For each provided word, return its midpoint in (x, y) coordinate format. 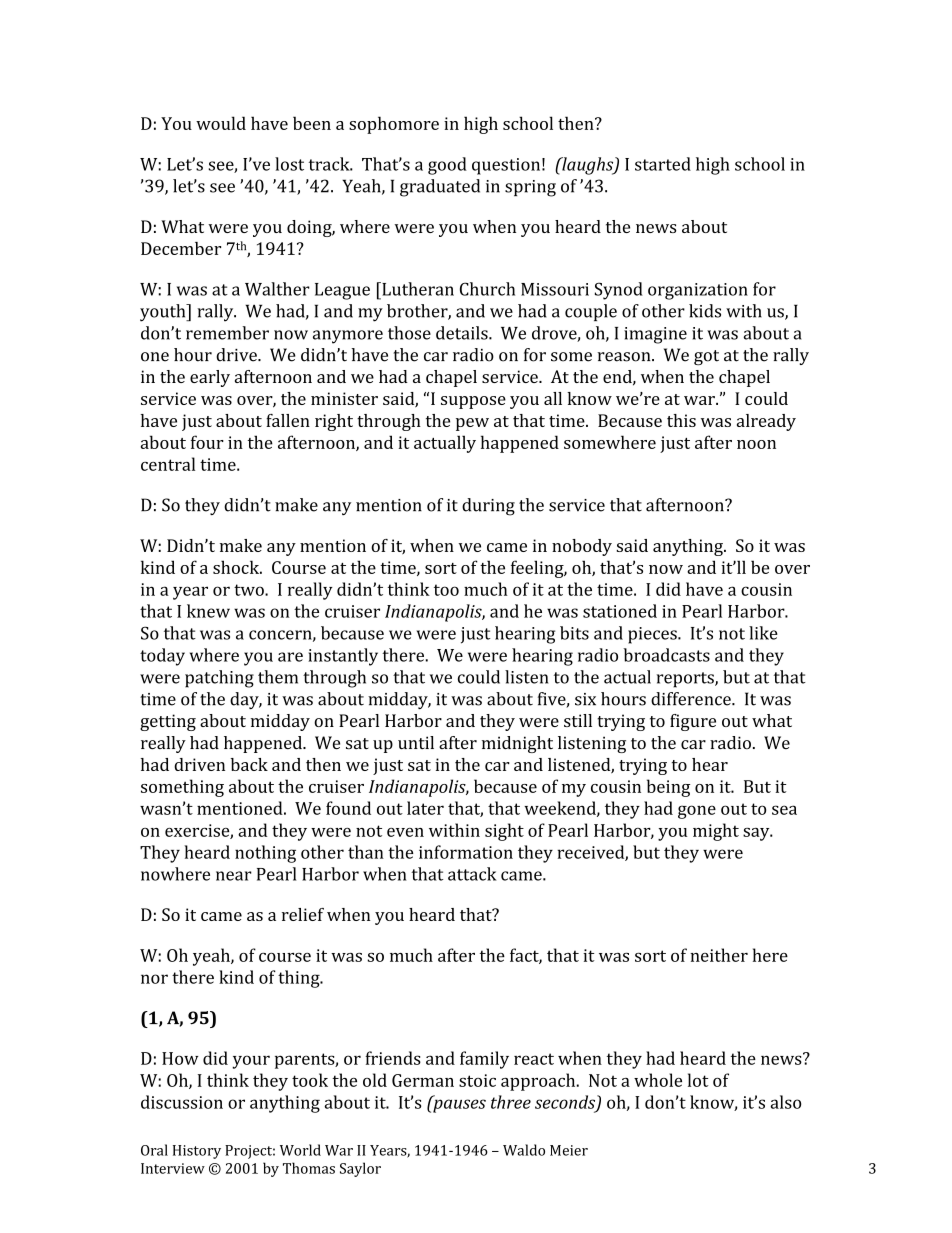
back (249, 764)
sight (504, 832)
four (207, 442)
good (447, 166)
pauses (458, 1105)
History (197, 1152)
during (488, 507)
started (663, 164)
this (681, 420)
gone (697, 812)
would (221, 123)
